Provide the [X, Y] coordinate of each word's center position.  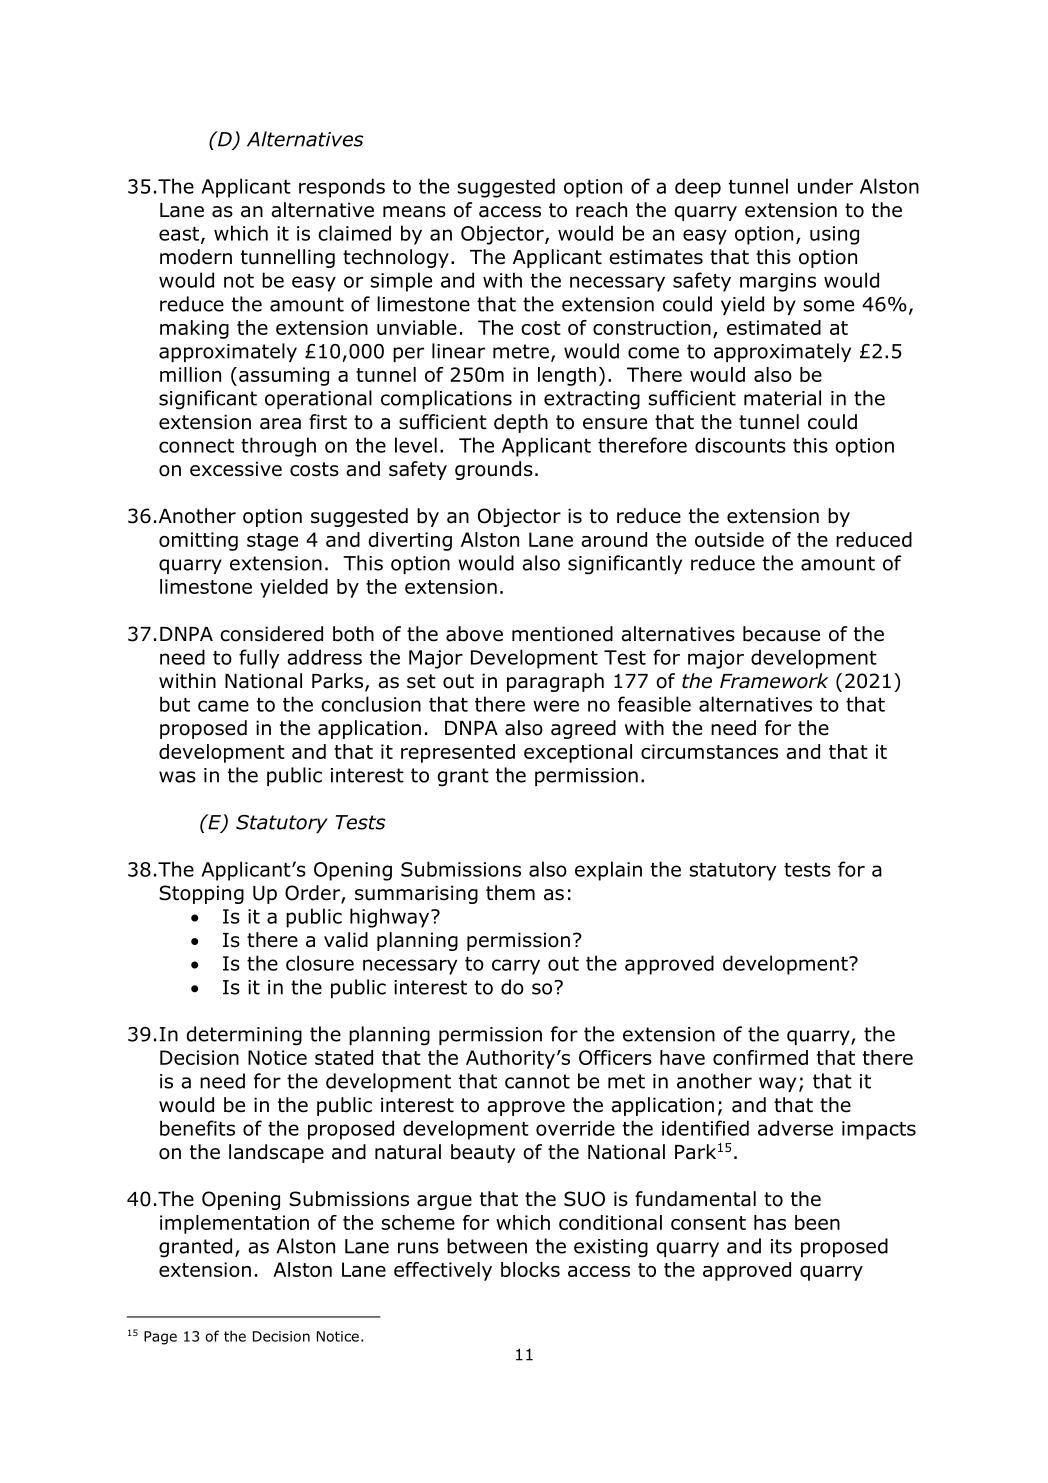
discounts [740, 445]
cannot [537, 1081]
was [177, 777]
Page [160, 1338]
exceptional [578, 753]
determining [244, 1036]
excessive [236, 469]
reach [601, 210]
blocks [530, 1269]
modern [196, 257]
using [834, 235]
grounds [494, 470]
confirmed [760, 1057]
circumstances [709, 751]
